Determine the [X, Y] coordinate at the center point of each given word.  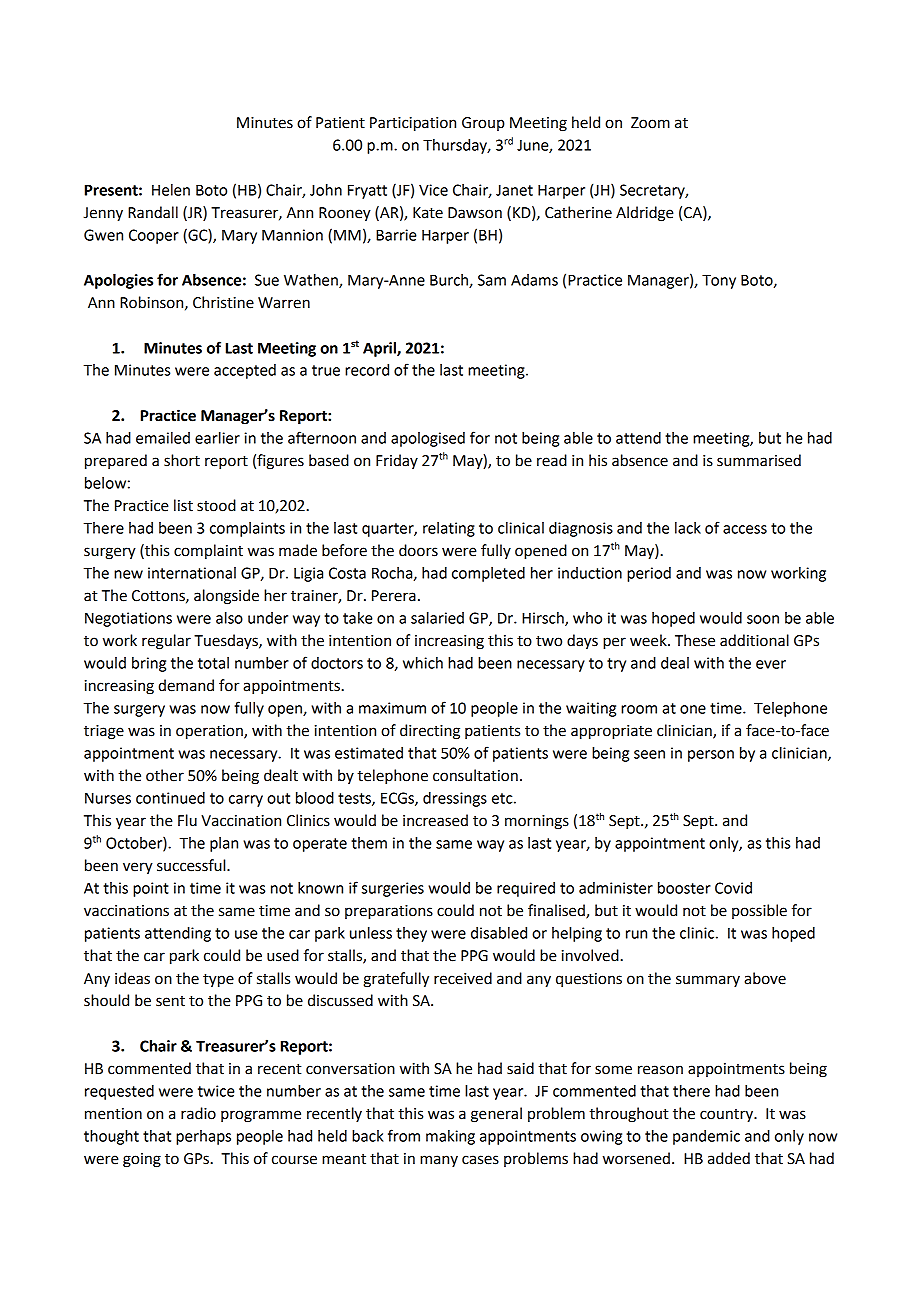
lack [688, 528]
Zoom [650, 123]
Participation [413, 124]
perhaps [203, 1137]
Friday [397, 461]
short [182, 460]
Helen [171, 190]
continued [170, 798]
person [711, 756]
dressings [455, 799]
